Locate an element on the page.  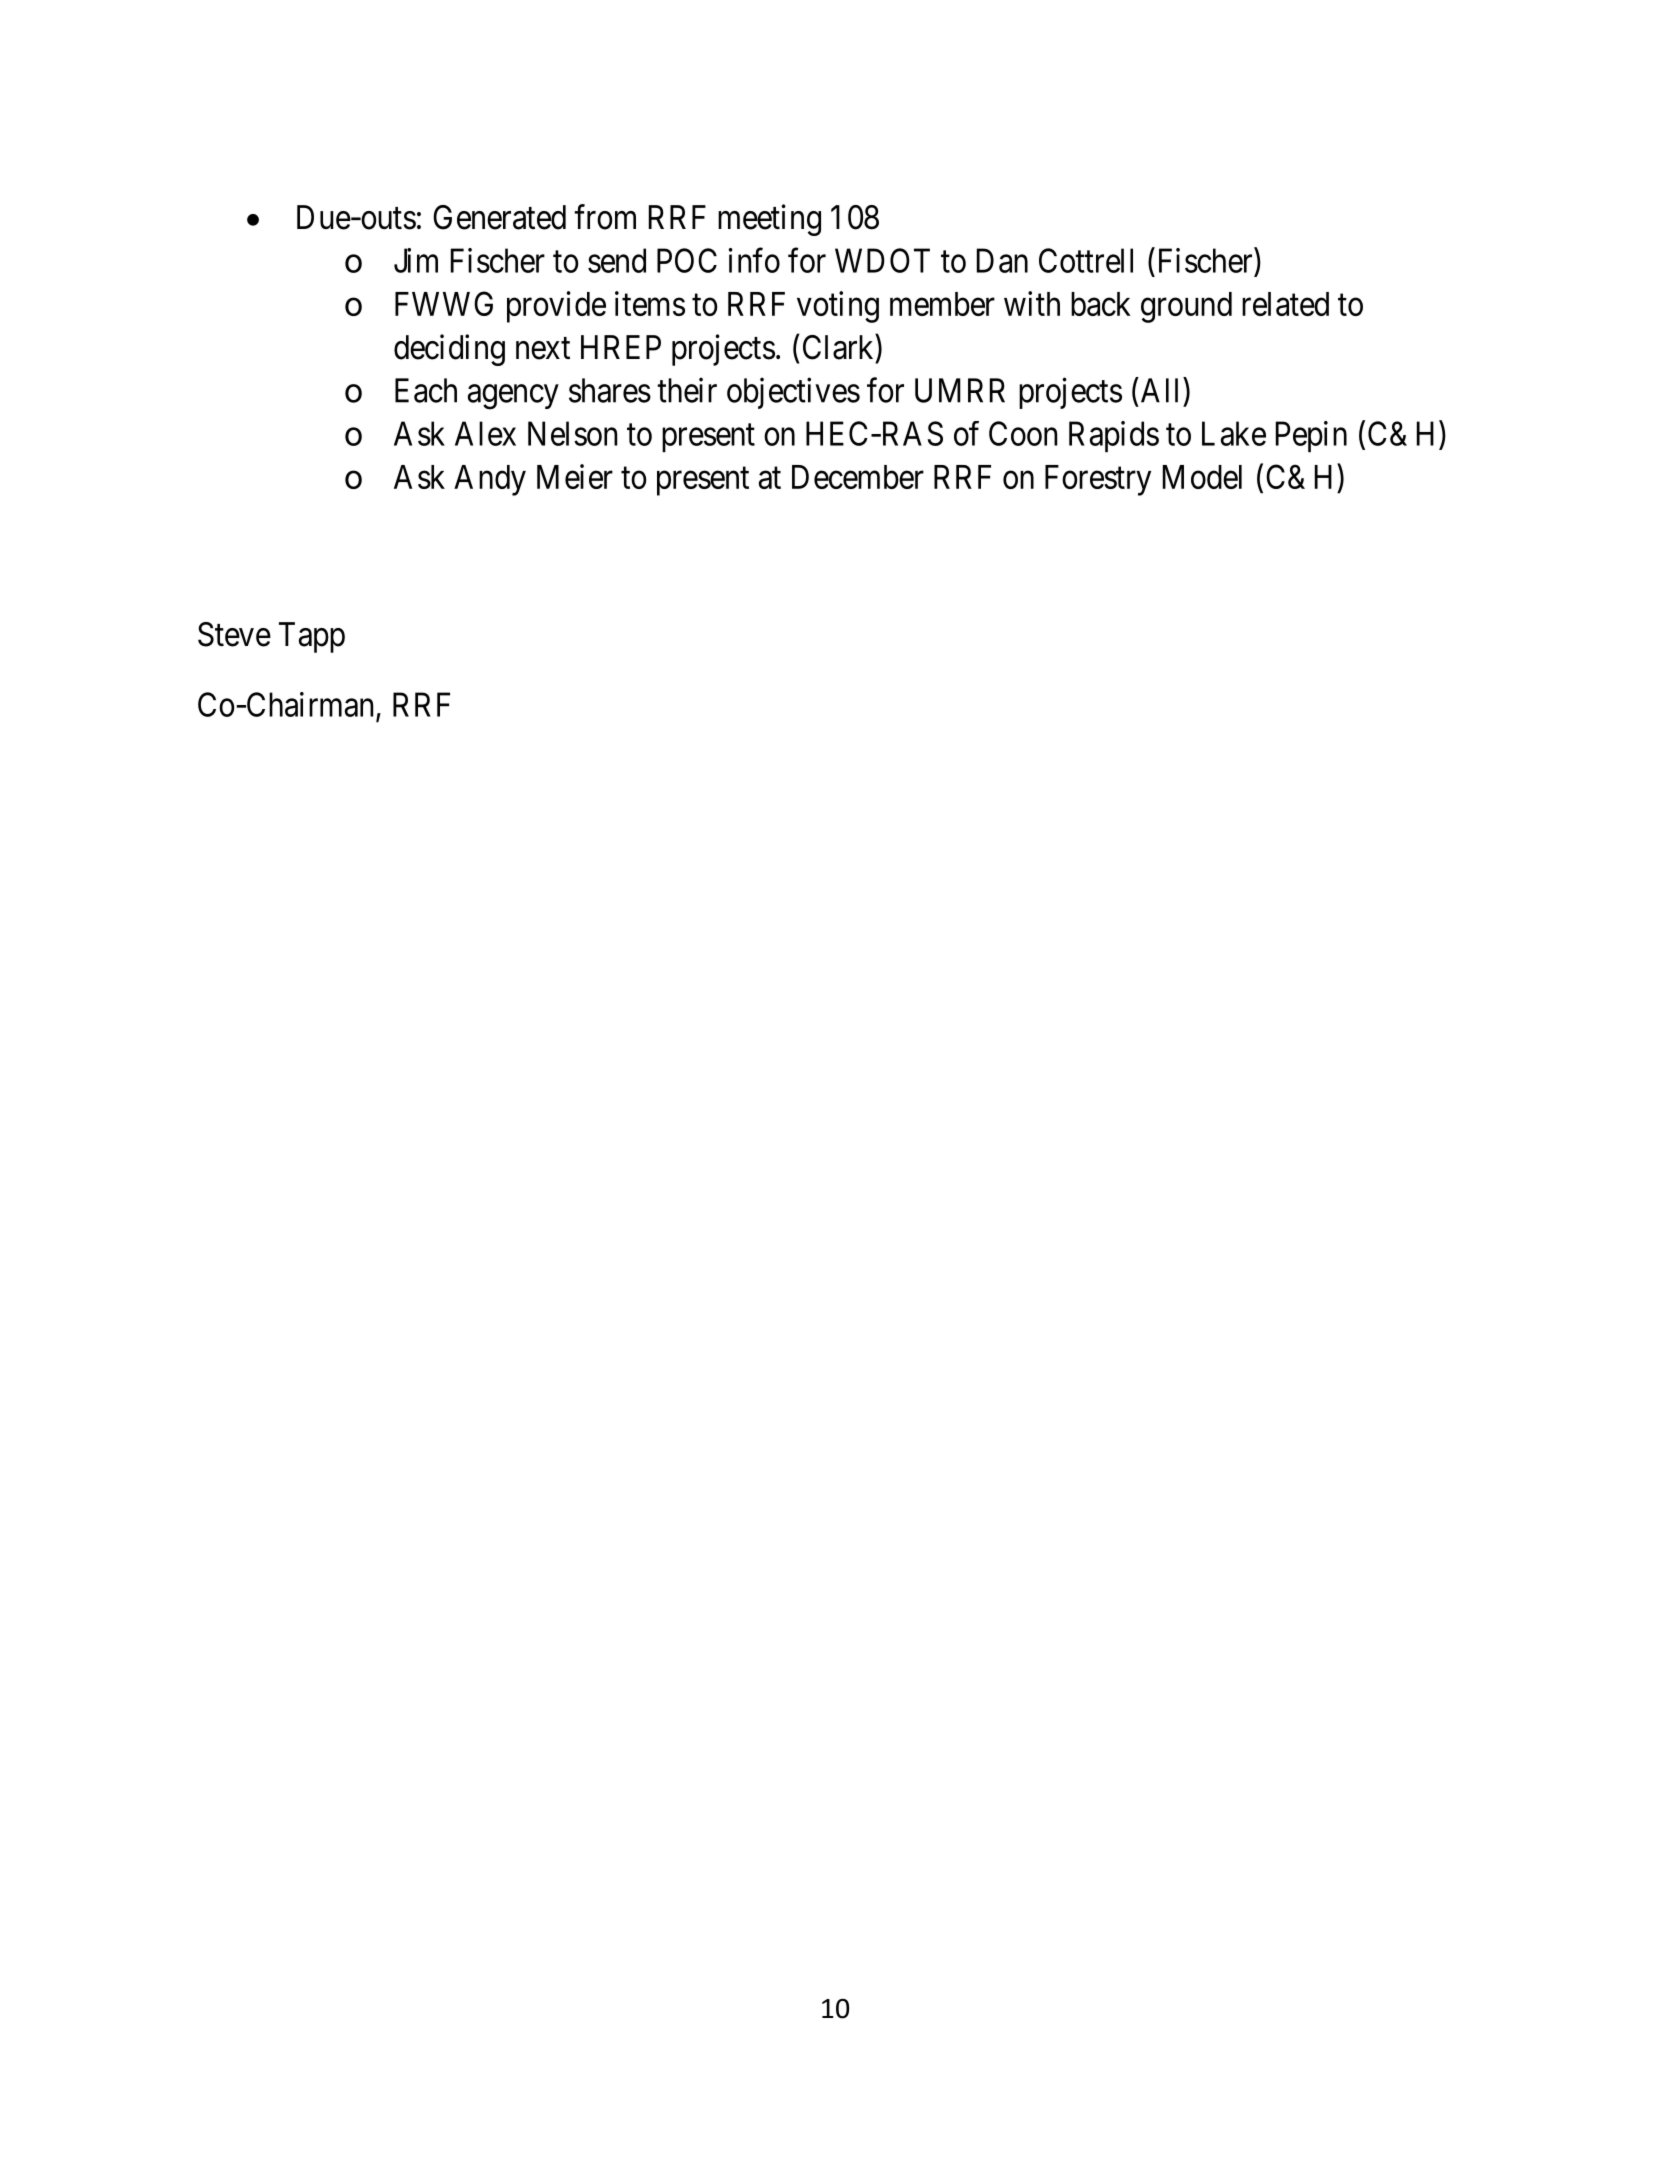
Model is located at coordinates (1202, 477).
